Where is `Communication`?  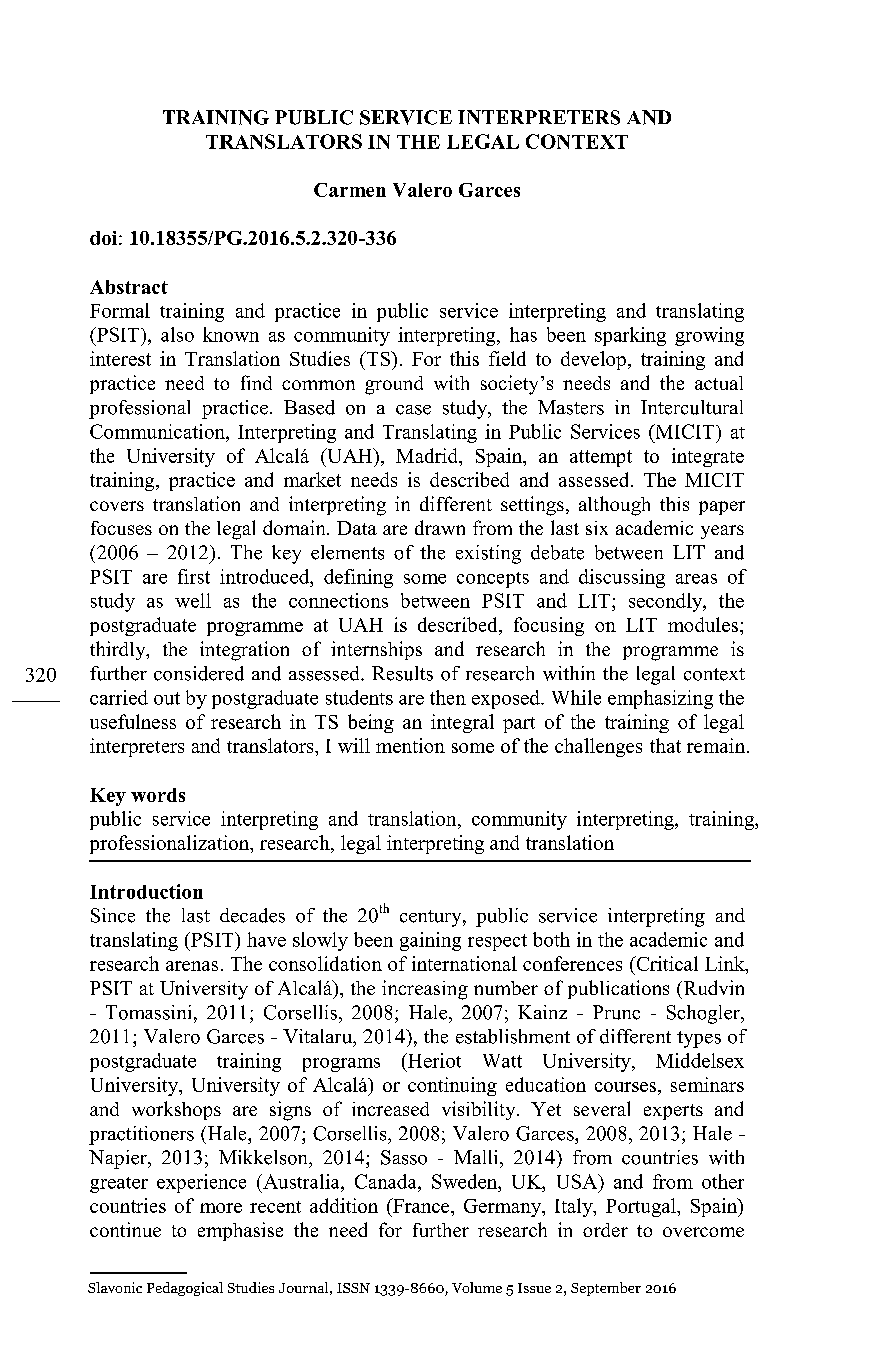 Communication is located at coordinates (158, 431).
